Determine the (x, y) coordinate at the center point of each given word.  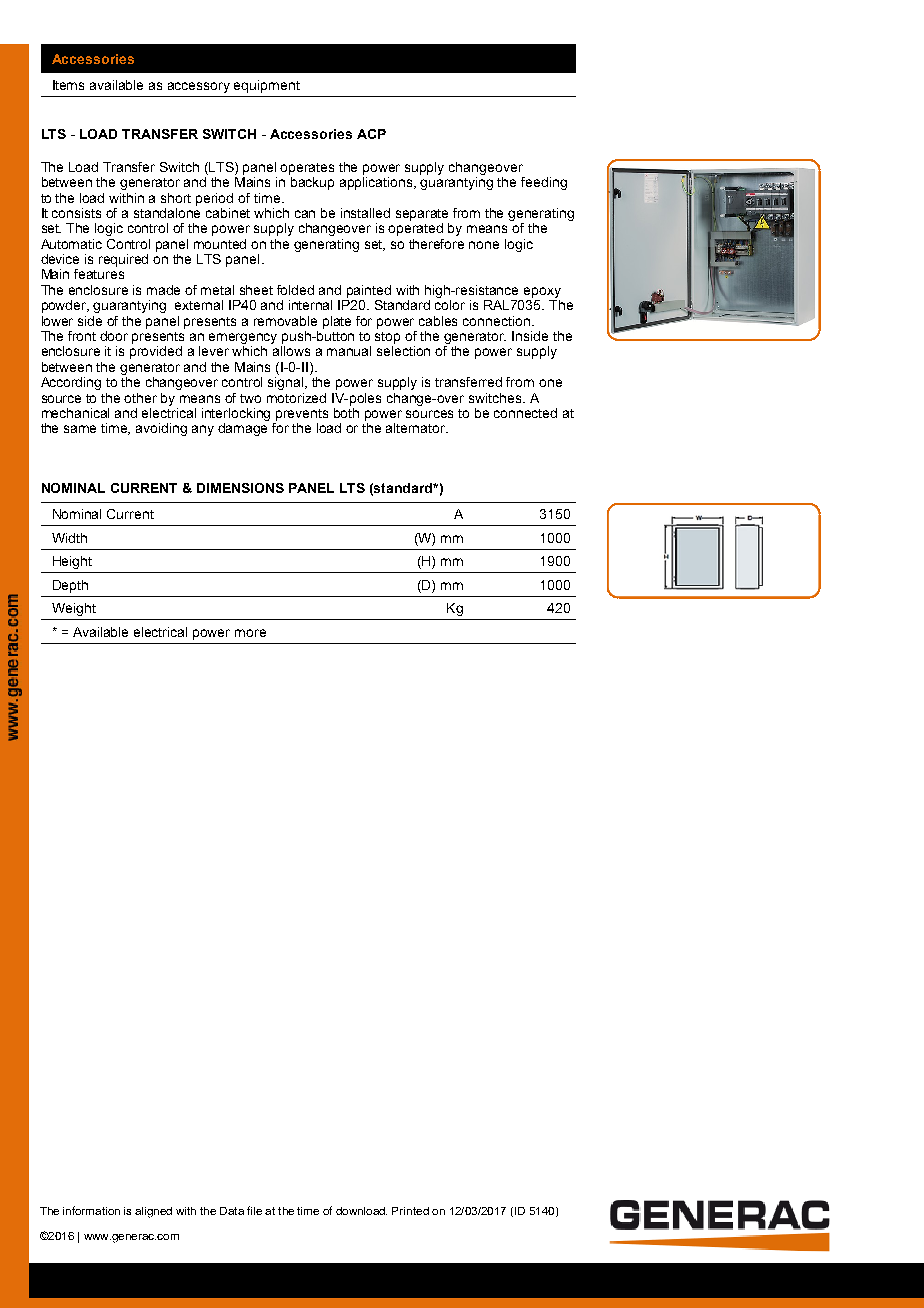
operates (307, 169)
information (91, 1210)
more (250, 633)
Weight (74, 609)
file (254, 1210)
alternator (417, 428)
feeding (544, 183)
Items (68, 85)
